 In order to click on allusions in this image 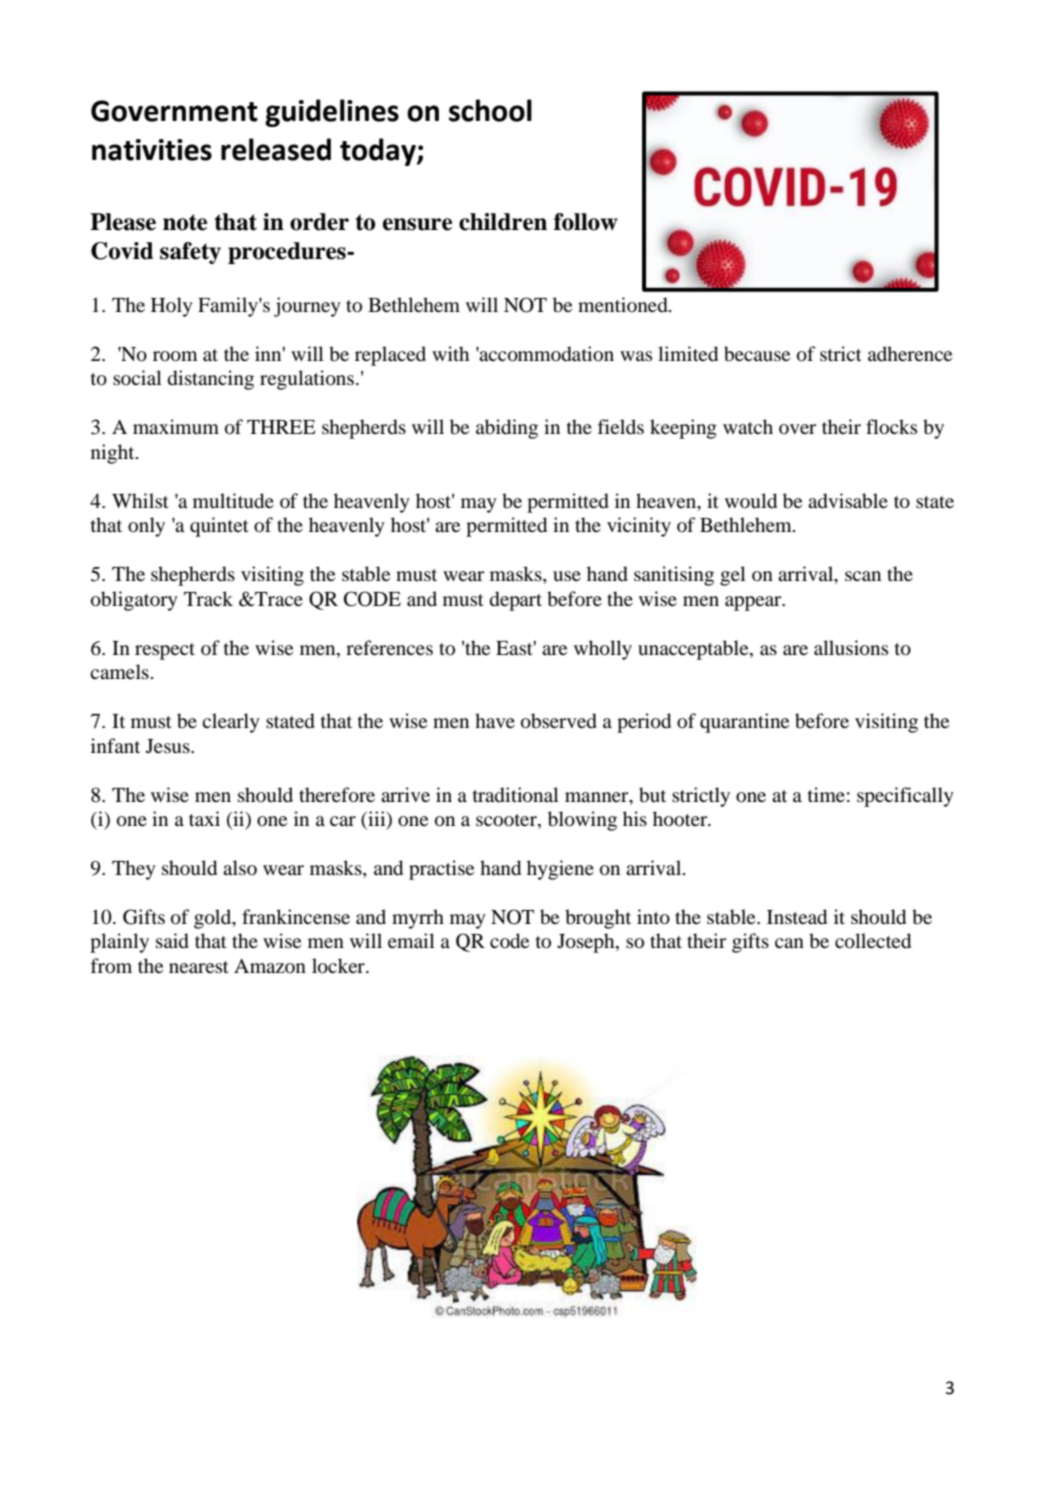, I will do `click(851, 648)`.
